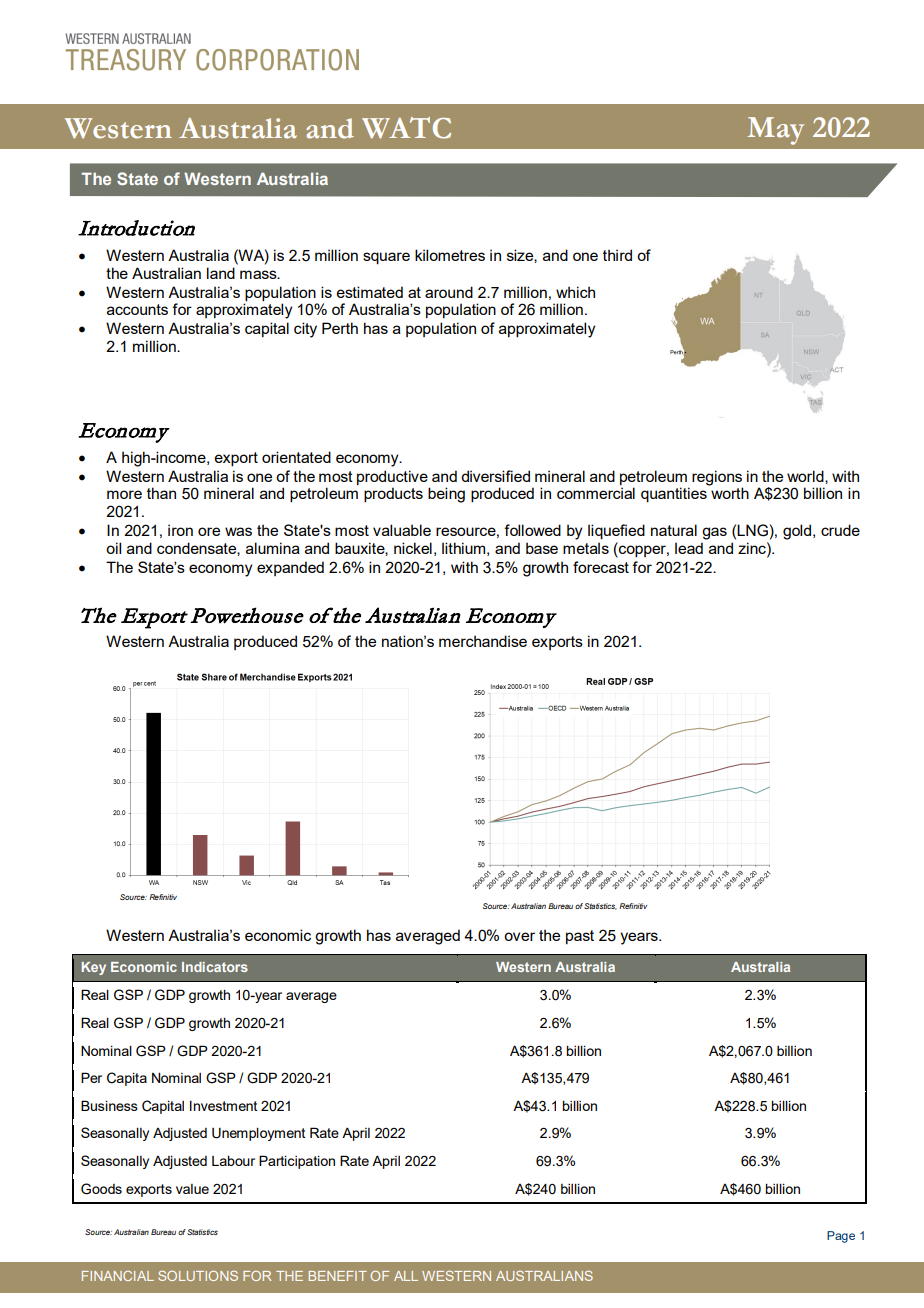 The height and width of the screenshot is (1308, 924). Describe the element at coordinates (297, 1162) in the screenshot. I see `Participation` at that location.
